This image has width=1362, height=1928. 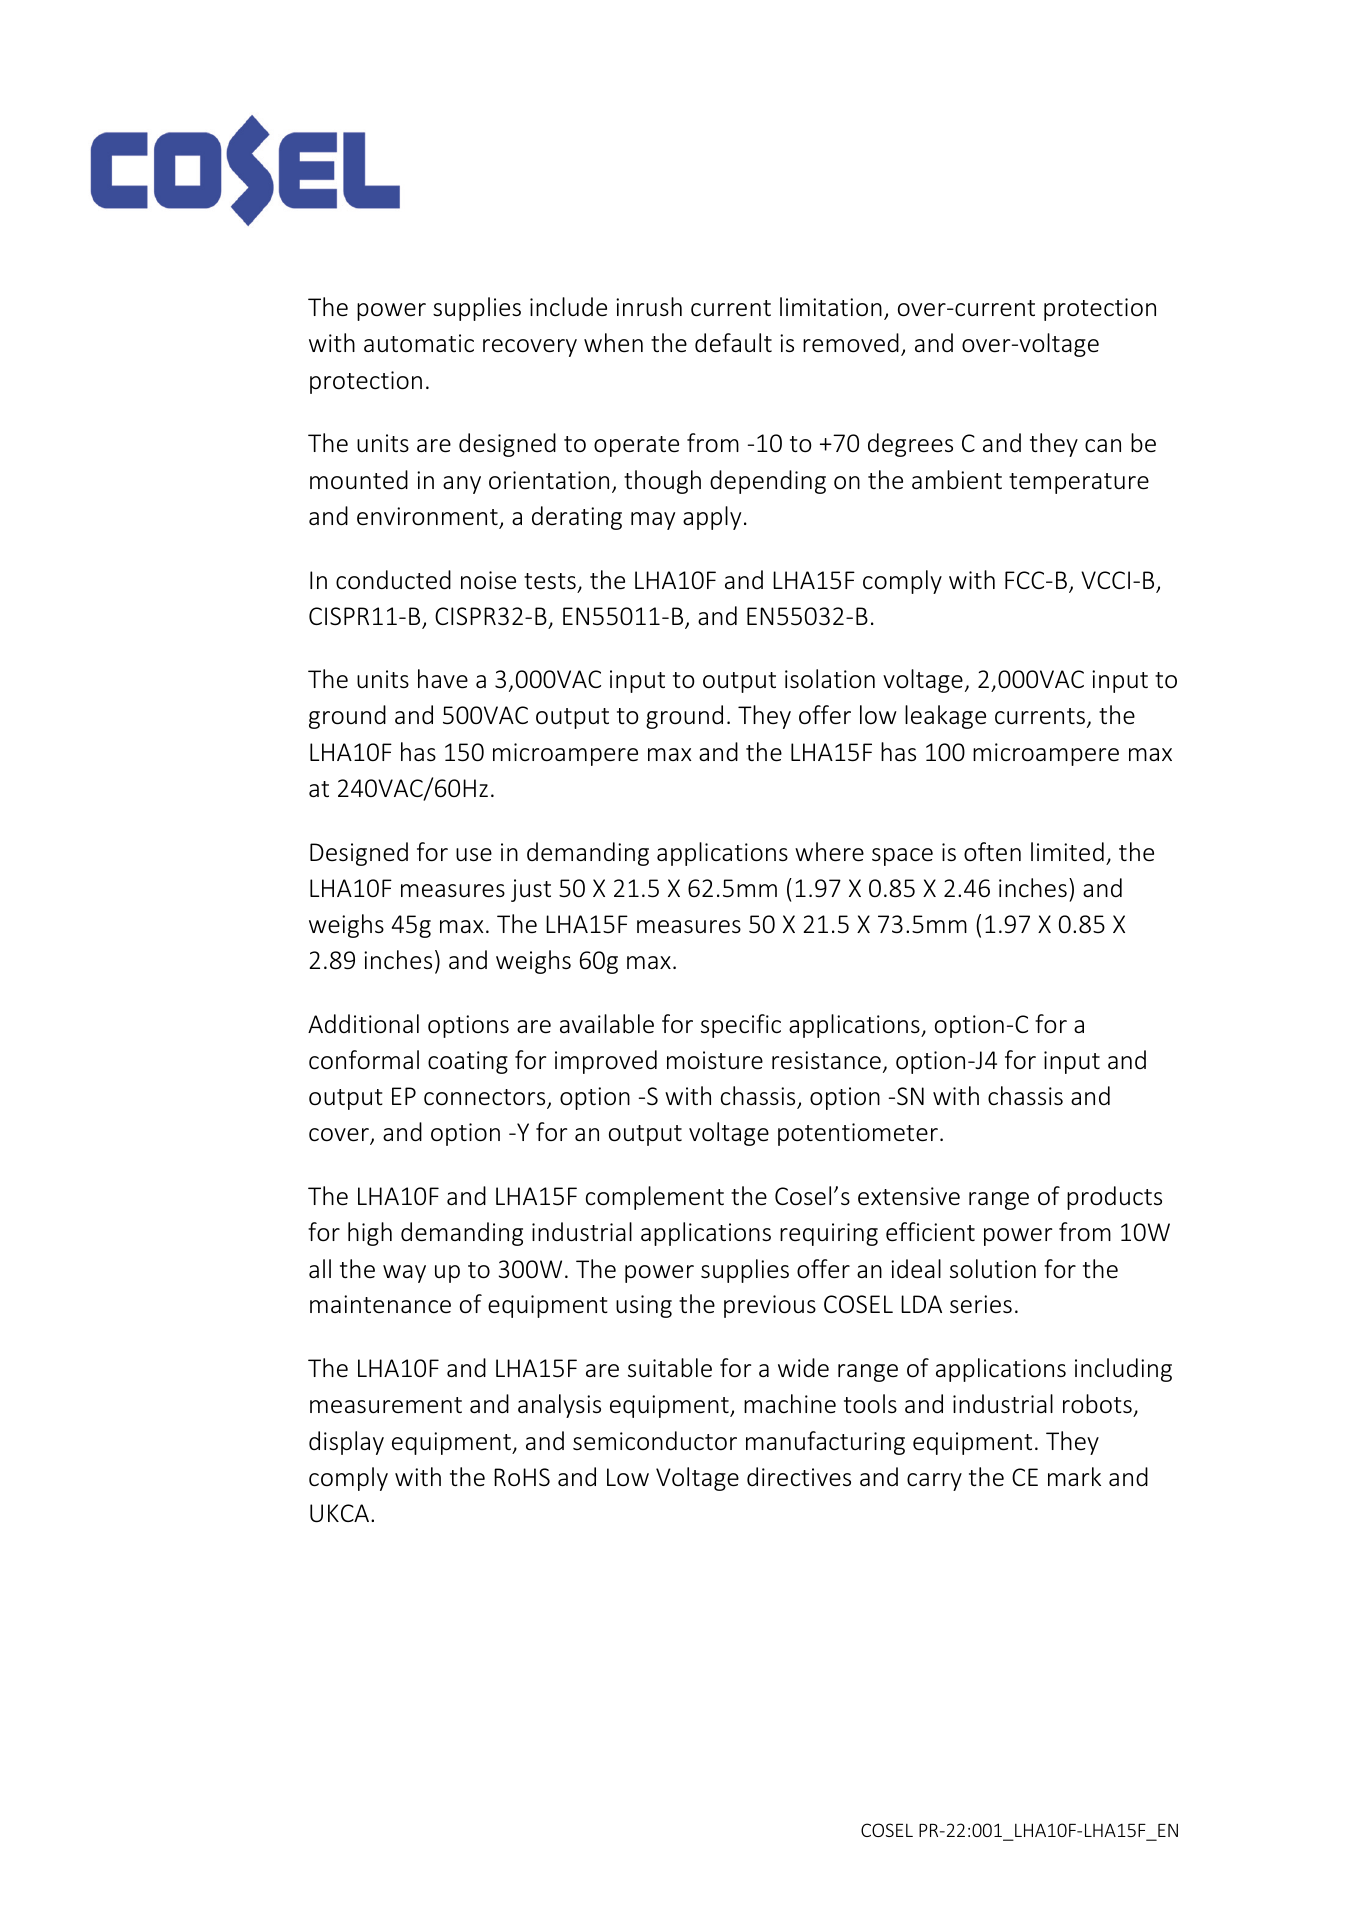 I want to click on products, so click(x=1114, y=1198).
